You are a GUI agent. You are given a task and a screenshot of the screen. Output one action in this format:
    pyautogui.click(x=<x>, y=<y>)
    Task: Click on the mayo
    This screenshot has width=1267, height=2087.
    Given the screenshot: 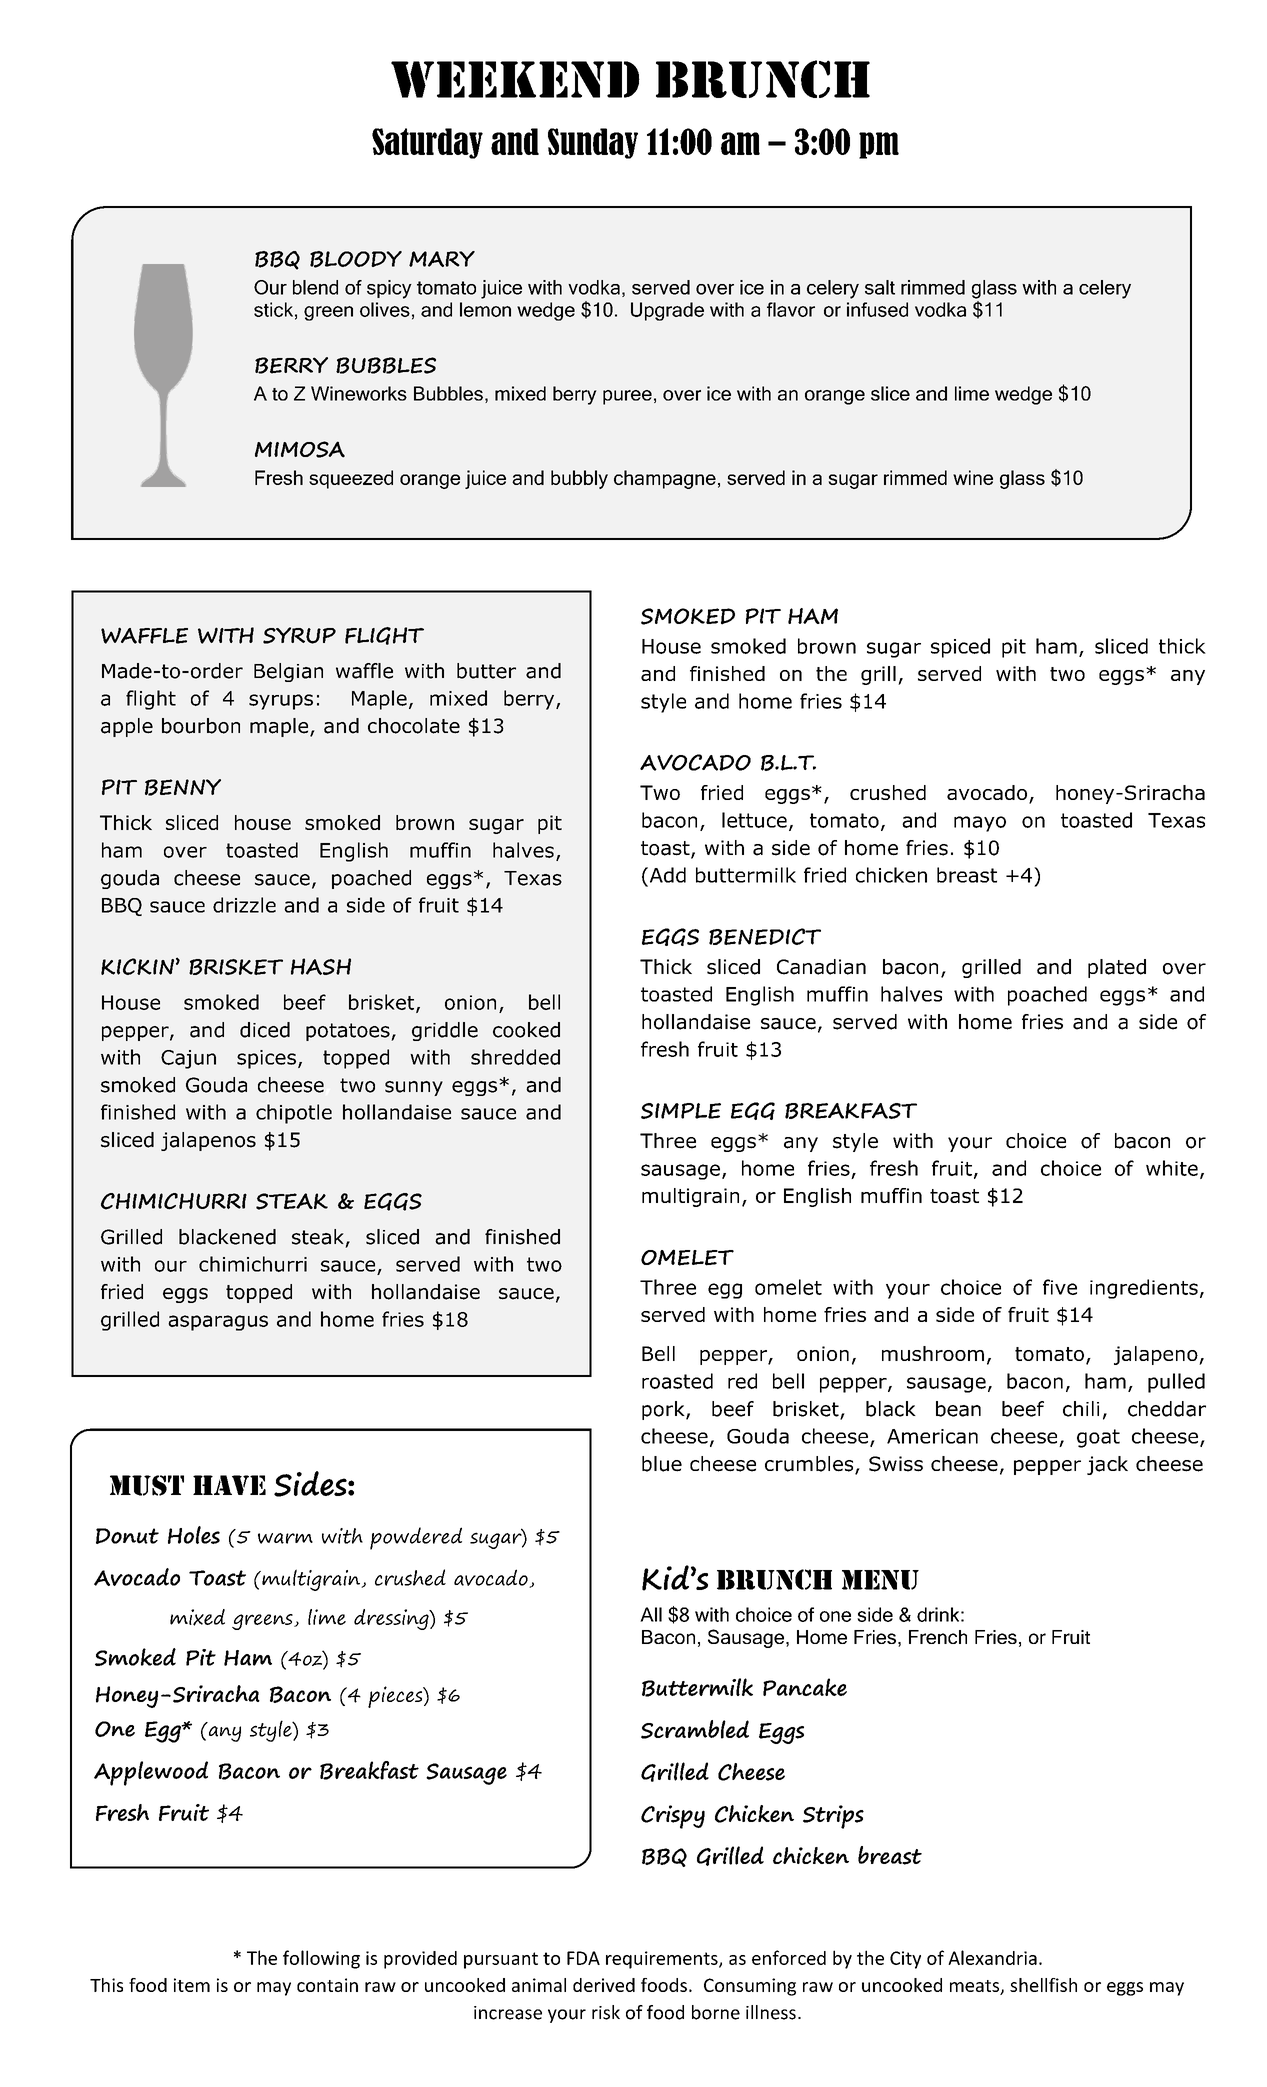 What is the action you would take?
    pyautogui.click(x=980, y=824)
